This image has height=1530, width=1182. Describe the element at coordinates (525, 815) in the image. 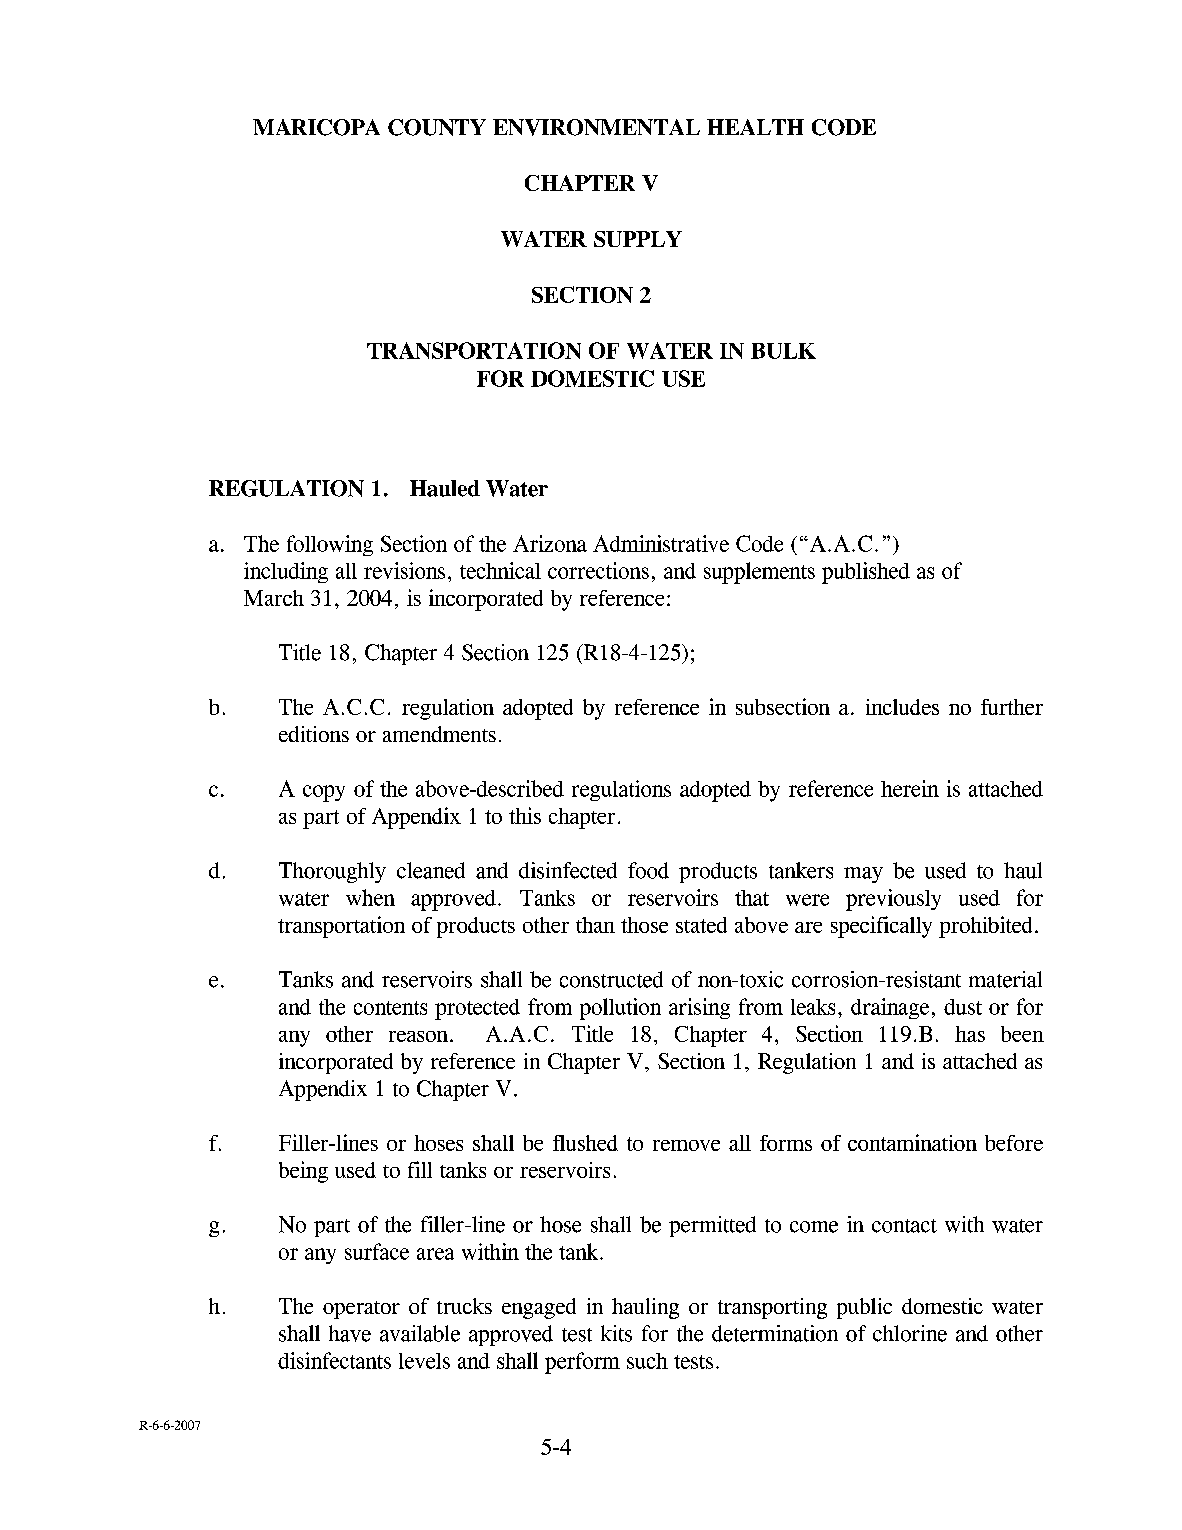

I see `this` at that location.
